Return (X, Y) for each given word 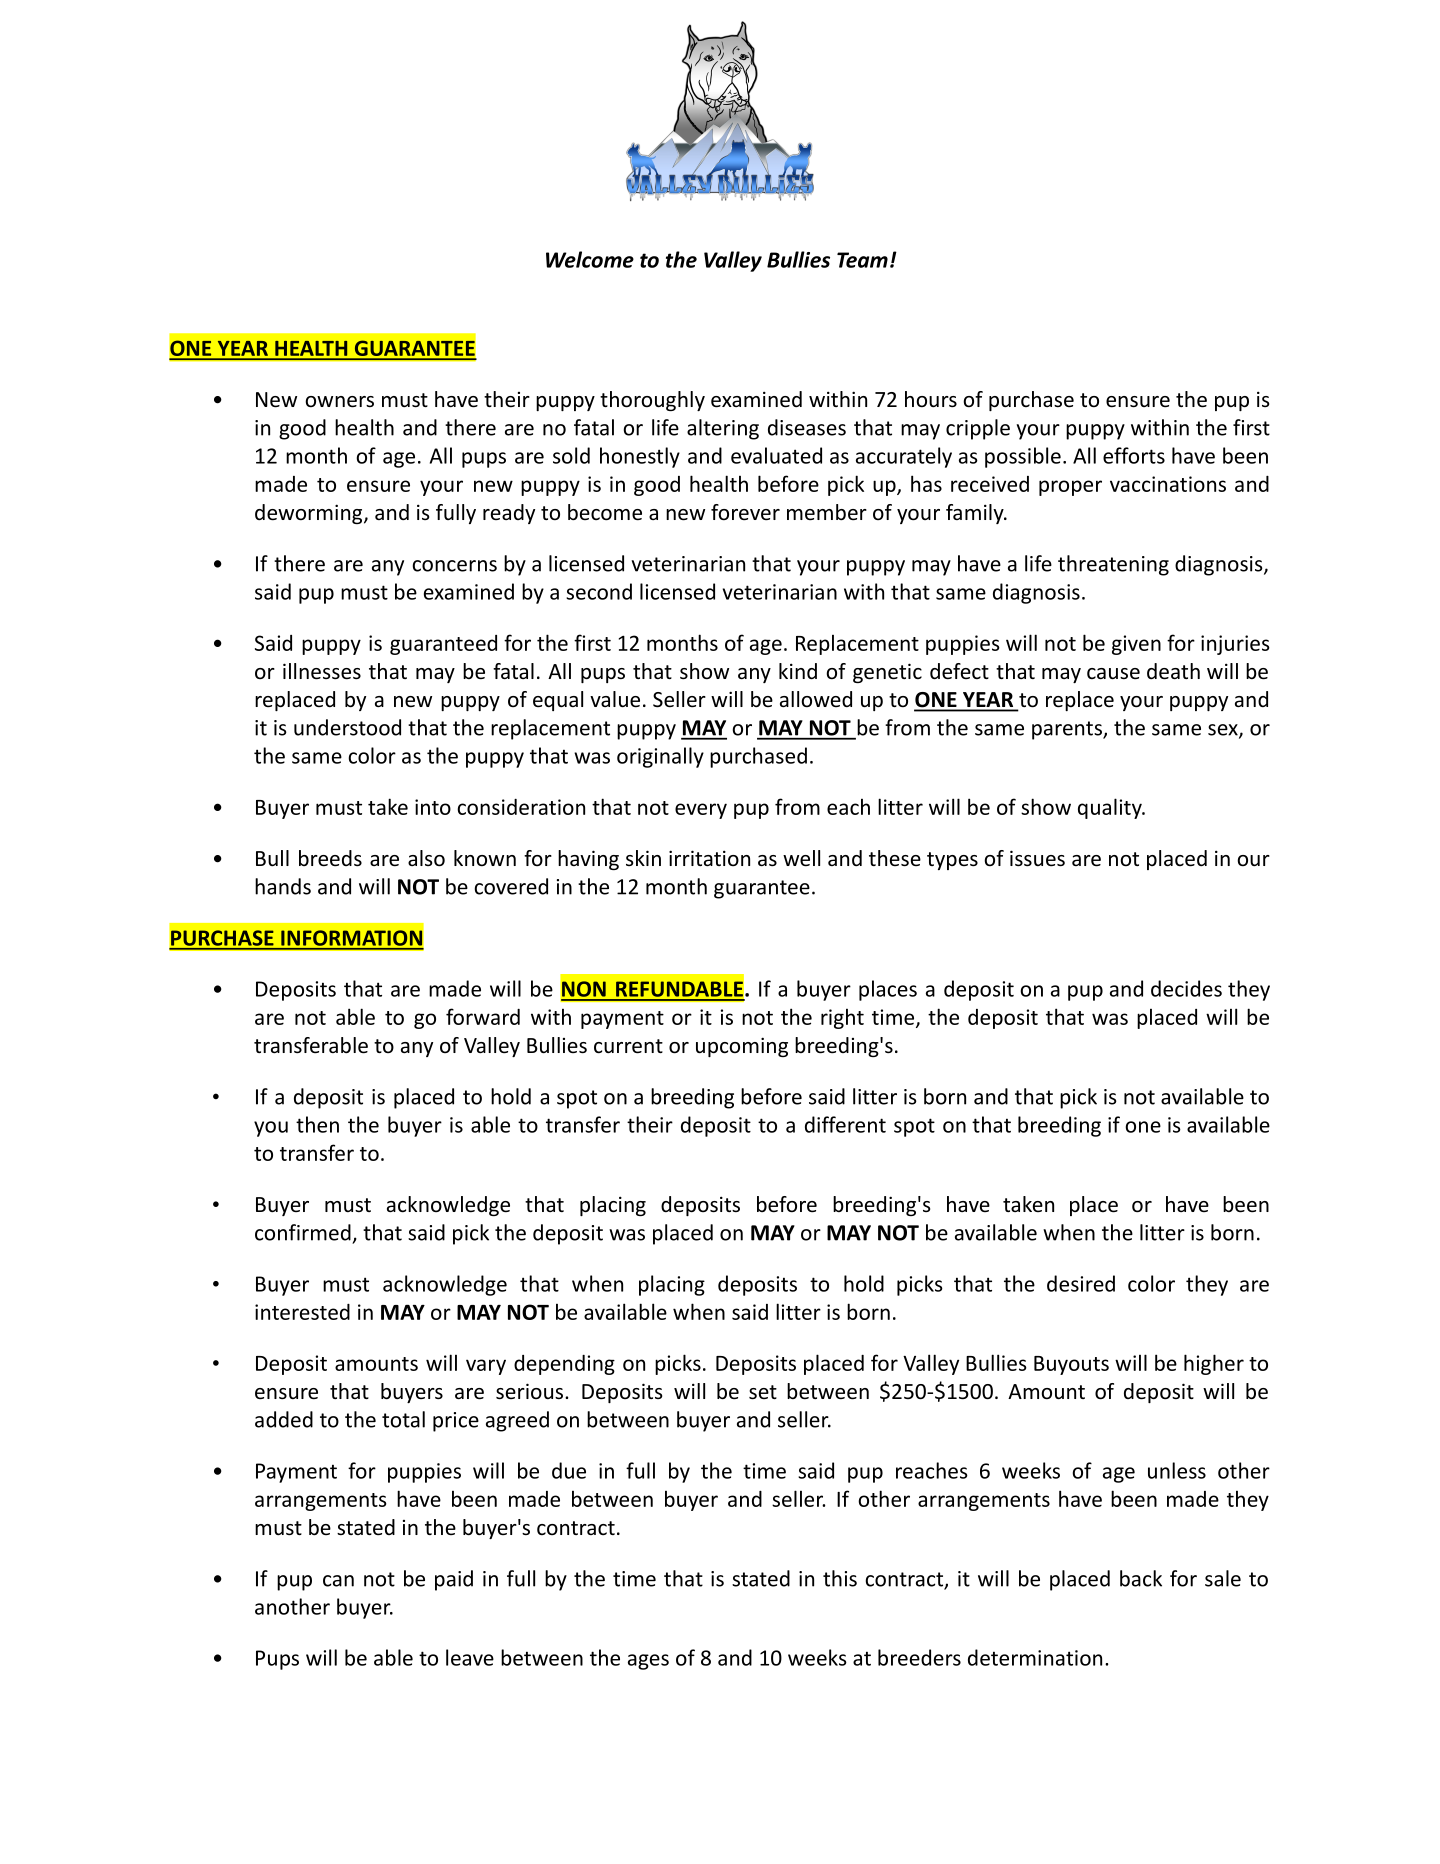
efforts (1134, 455)
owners (339, 402)
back (1141, 1578)
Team (862, 260)
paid (454, 1580)
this (840, 1578)
